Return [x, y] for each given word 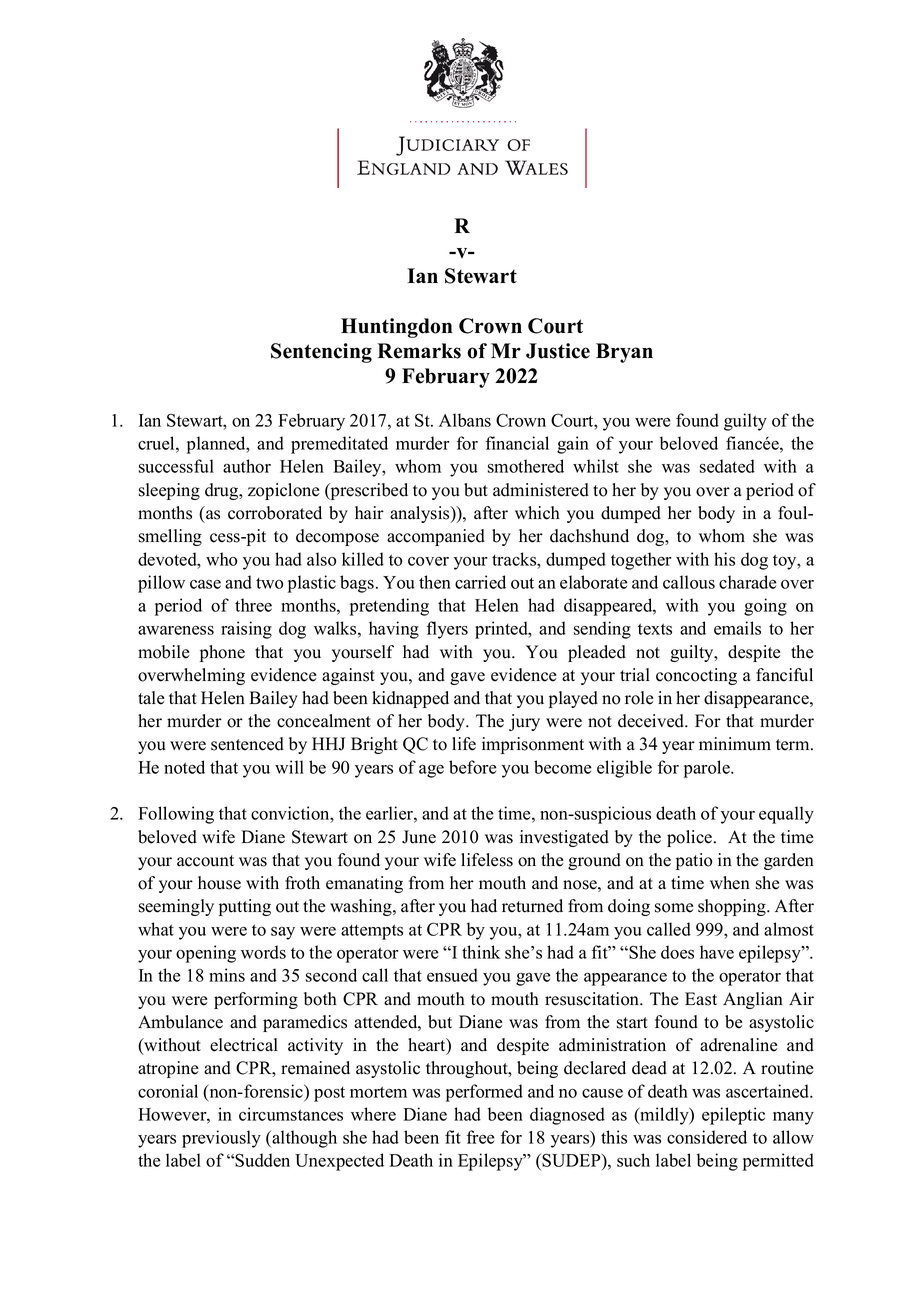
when [730, 883]
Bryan [624, 353]
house [219, 883]
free [480, 1137]
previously [221, 1139]
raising [246, 630]
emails [737, 628]
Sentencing [321, 353]
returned [532, 906]
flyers [447, 630]
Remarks [419, 351]
